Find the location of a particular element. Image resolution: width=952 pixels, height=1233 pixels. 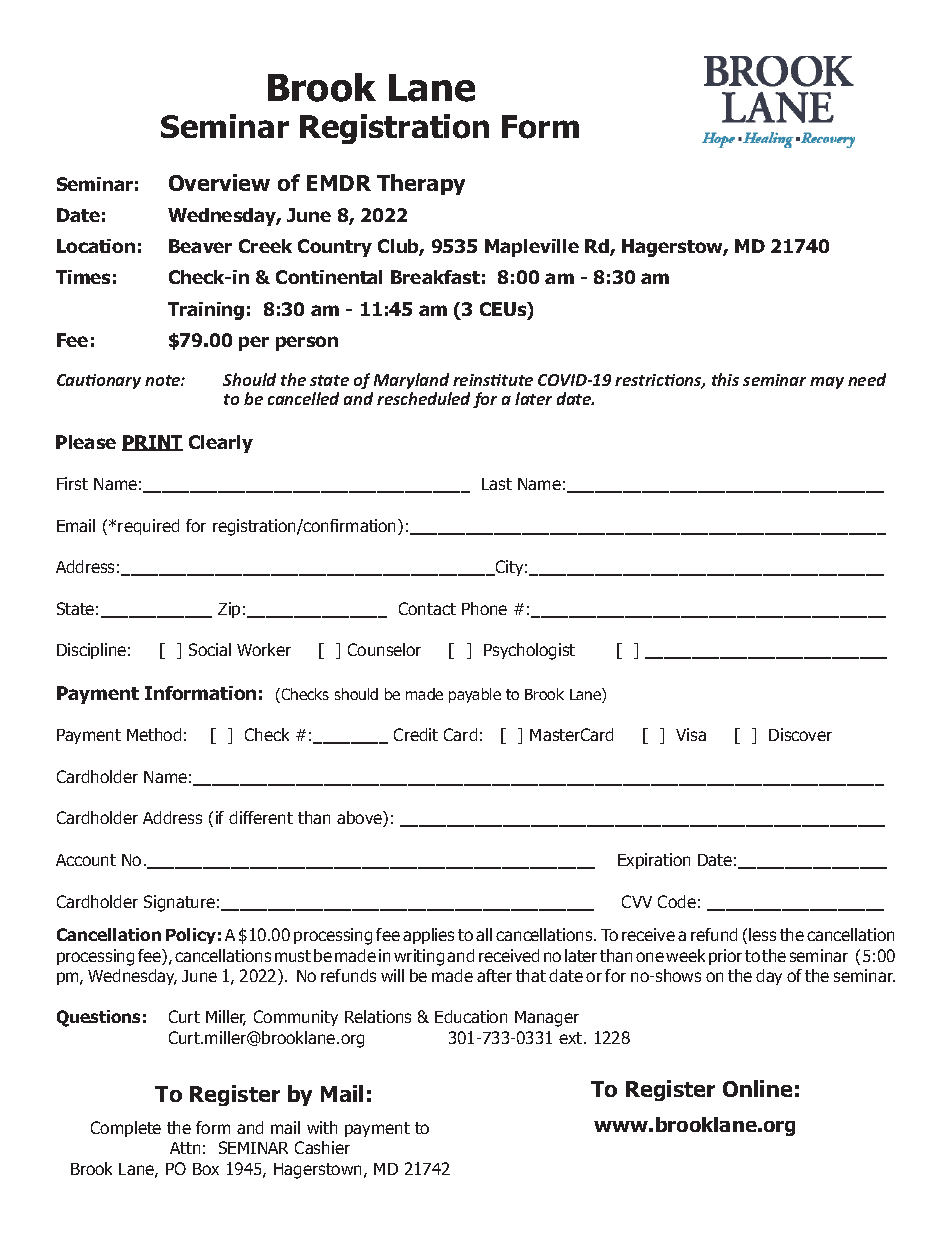

this is located at coordinates (725, 379).
